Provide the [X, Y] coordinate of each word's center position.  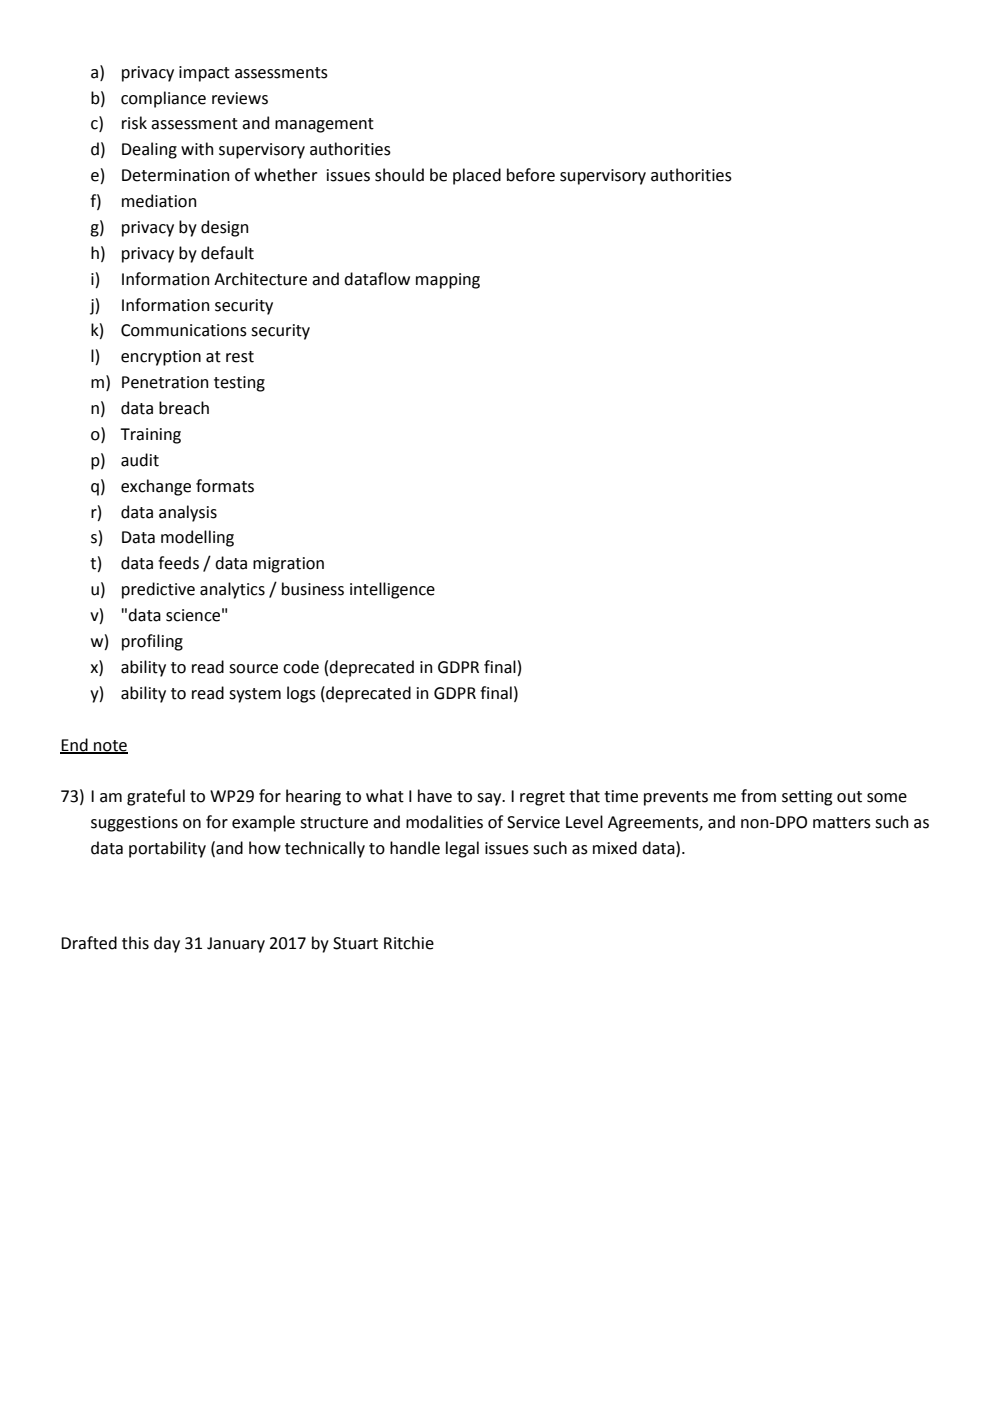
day [167, 944]
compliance [163, 99]
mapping [448, 281]
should [399, 175]
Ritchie [409, 943]
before [531, 175]
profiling [152, 642]
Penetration [165, 382]
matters [842, 823]
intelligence [392, 590]
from [758, 796]
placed [477, 176]
